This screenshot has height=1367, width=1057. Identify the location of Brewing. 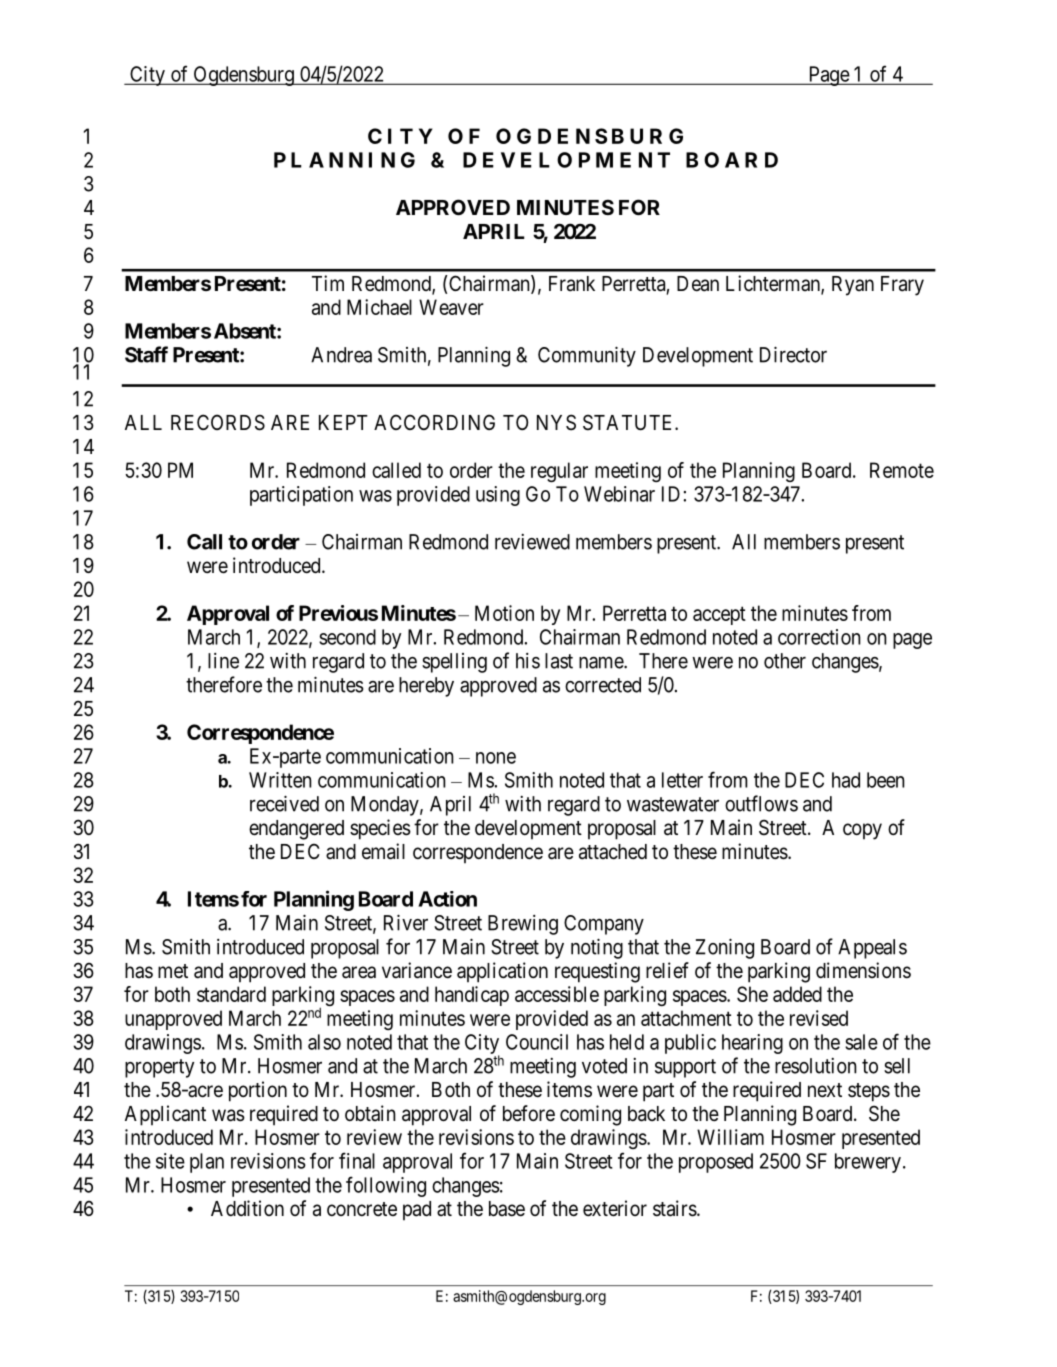
(523, 925).
